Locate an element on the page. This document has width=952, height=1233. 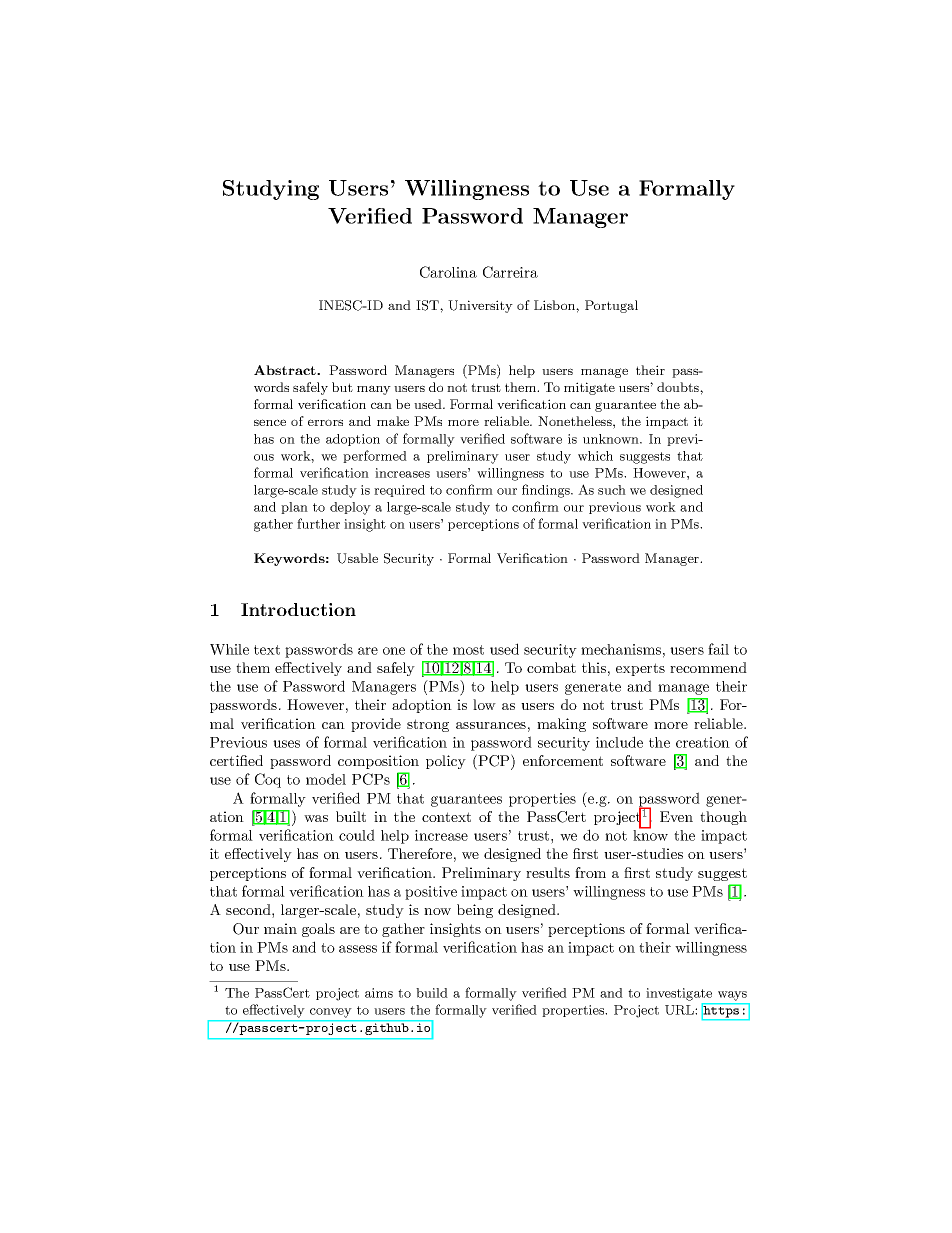
experts is located at coordinates (640, 669).
